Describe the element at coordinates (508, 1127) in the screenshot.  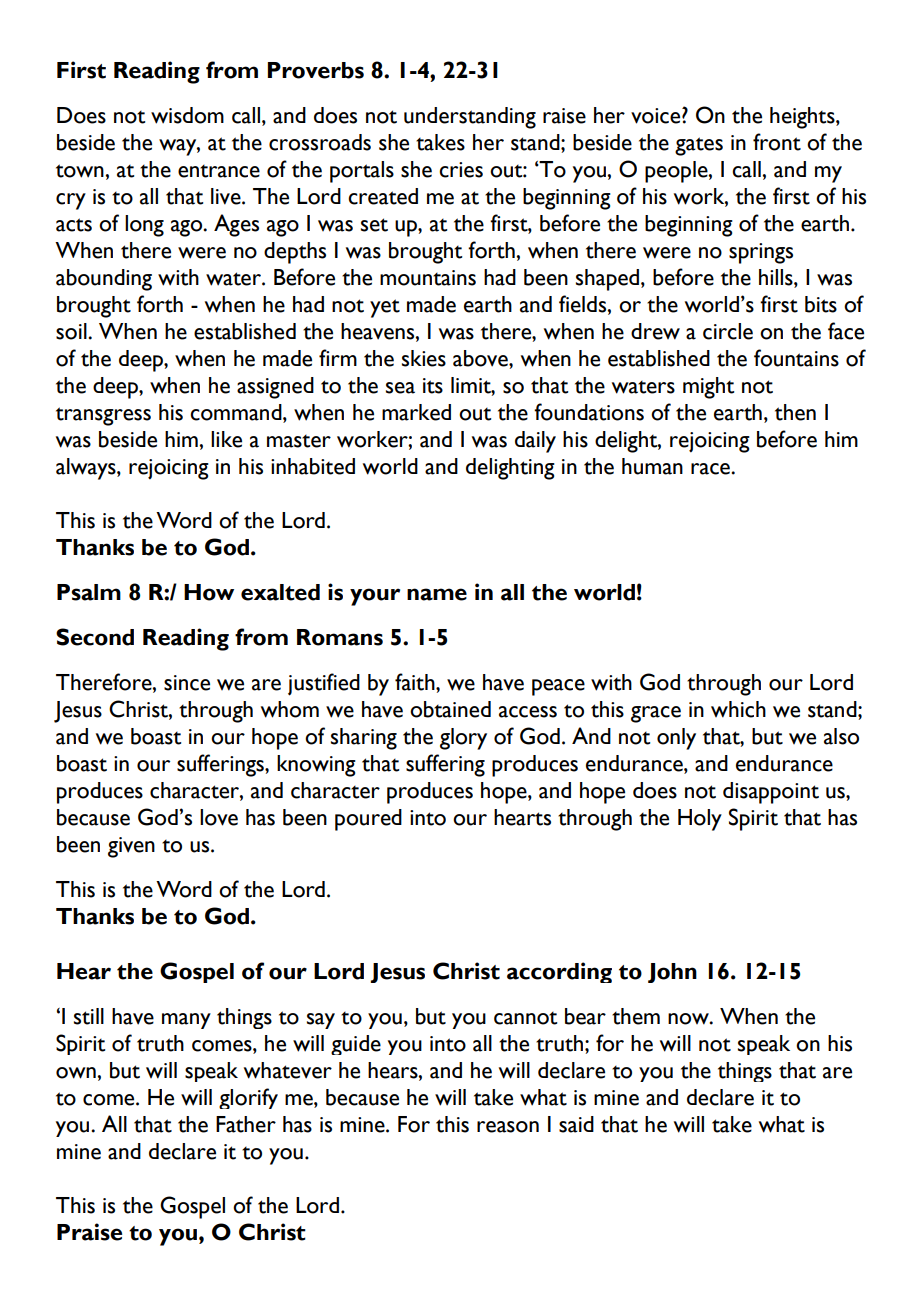
I see `reason` at that location.
